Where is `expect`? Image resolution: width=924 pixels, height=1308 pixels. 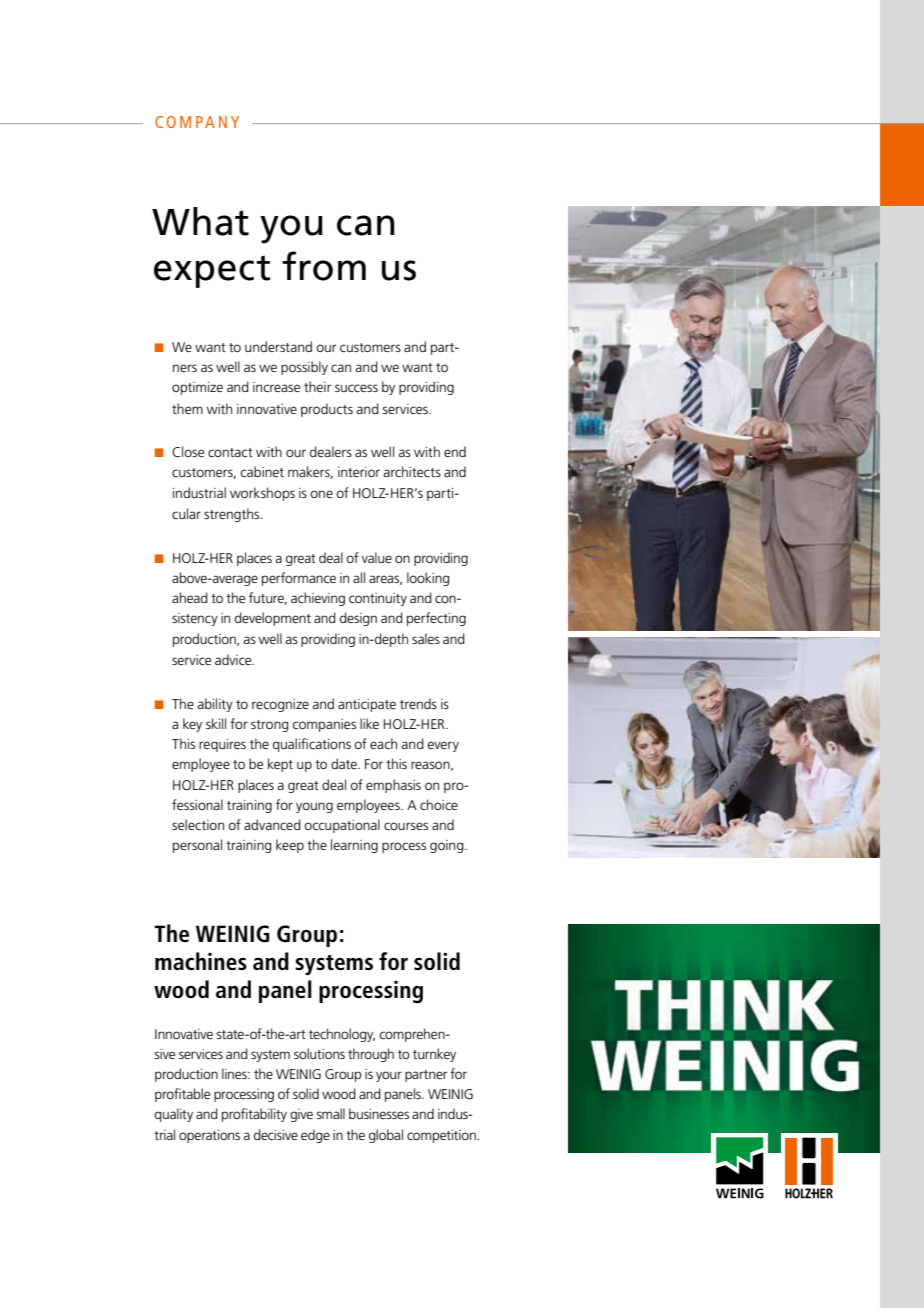 expect is located at coordinates (212, 271).
